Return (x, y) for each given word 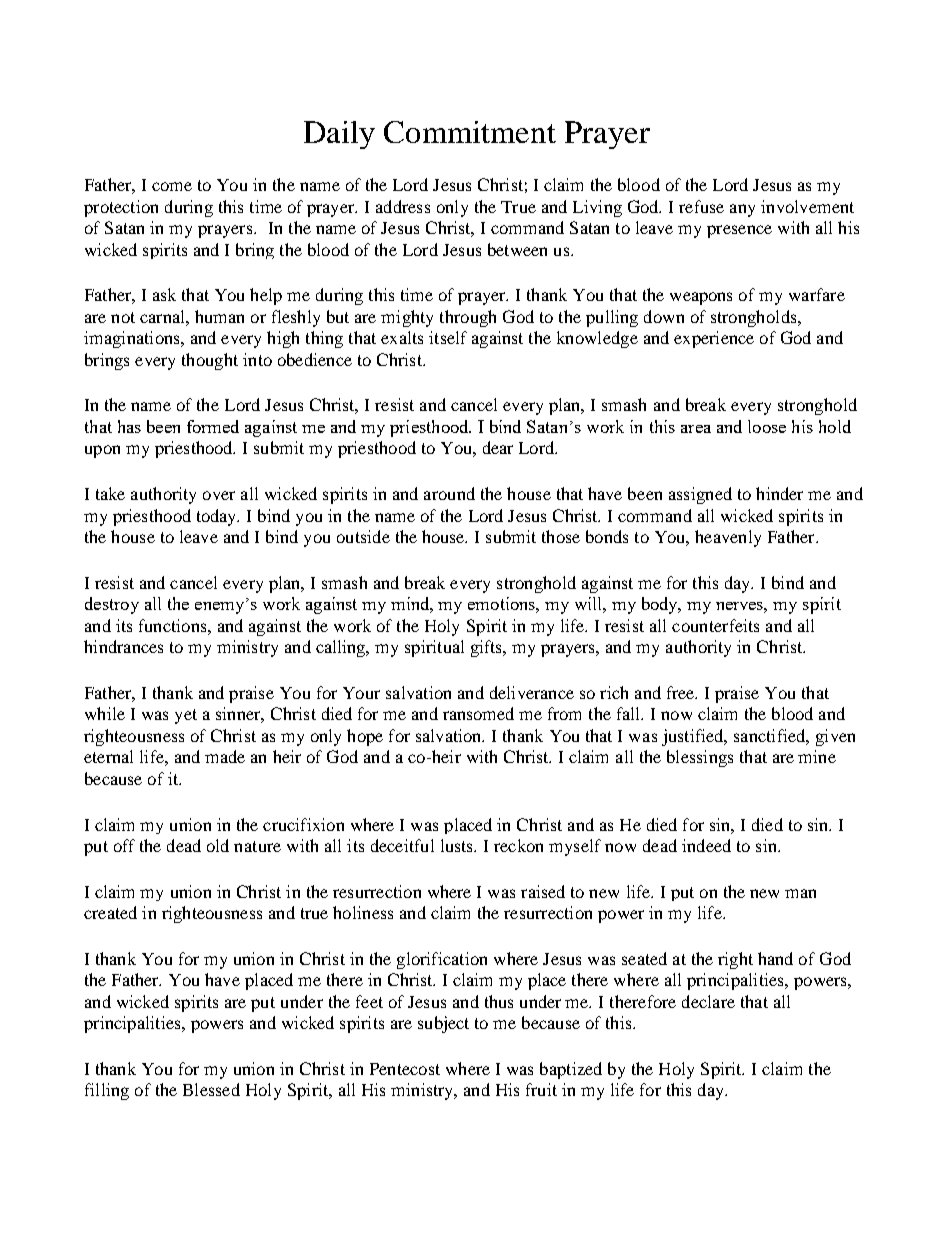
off (124, 845)
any (742, 210)
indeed (706, 845)
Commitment (470, 132)
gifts (488, 648)
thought (210, 361)
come (172, 186)
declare (708, 1001)
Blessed (211, 1089)
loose (767, 426)
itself (448, 337)
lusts (458, 845)
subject (443, 1024)
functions (174, 625)
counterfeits (715, 625)
